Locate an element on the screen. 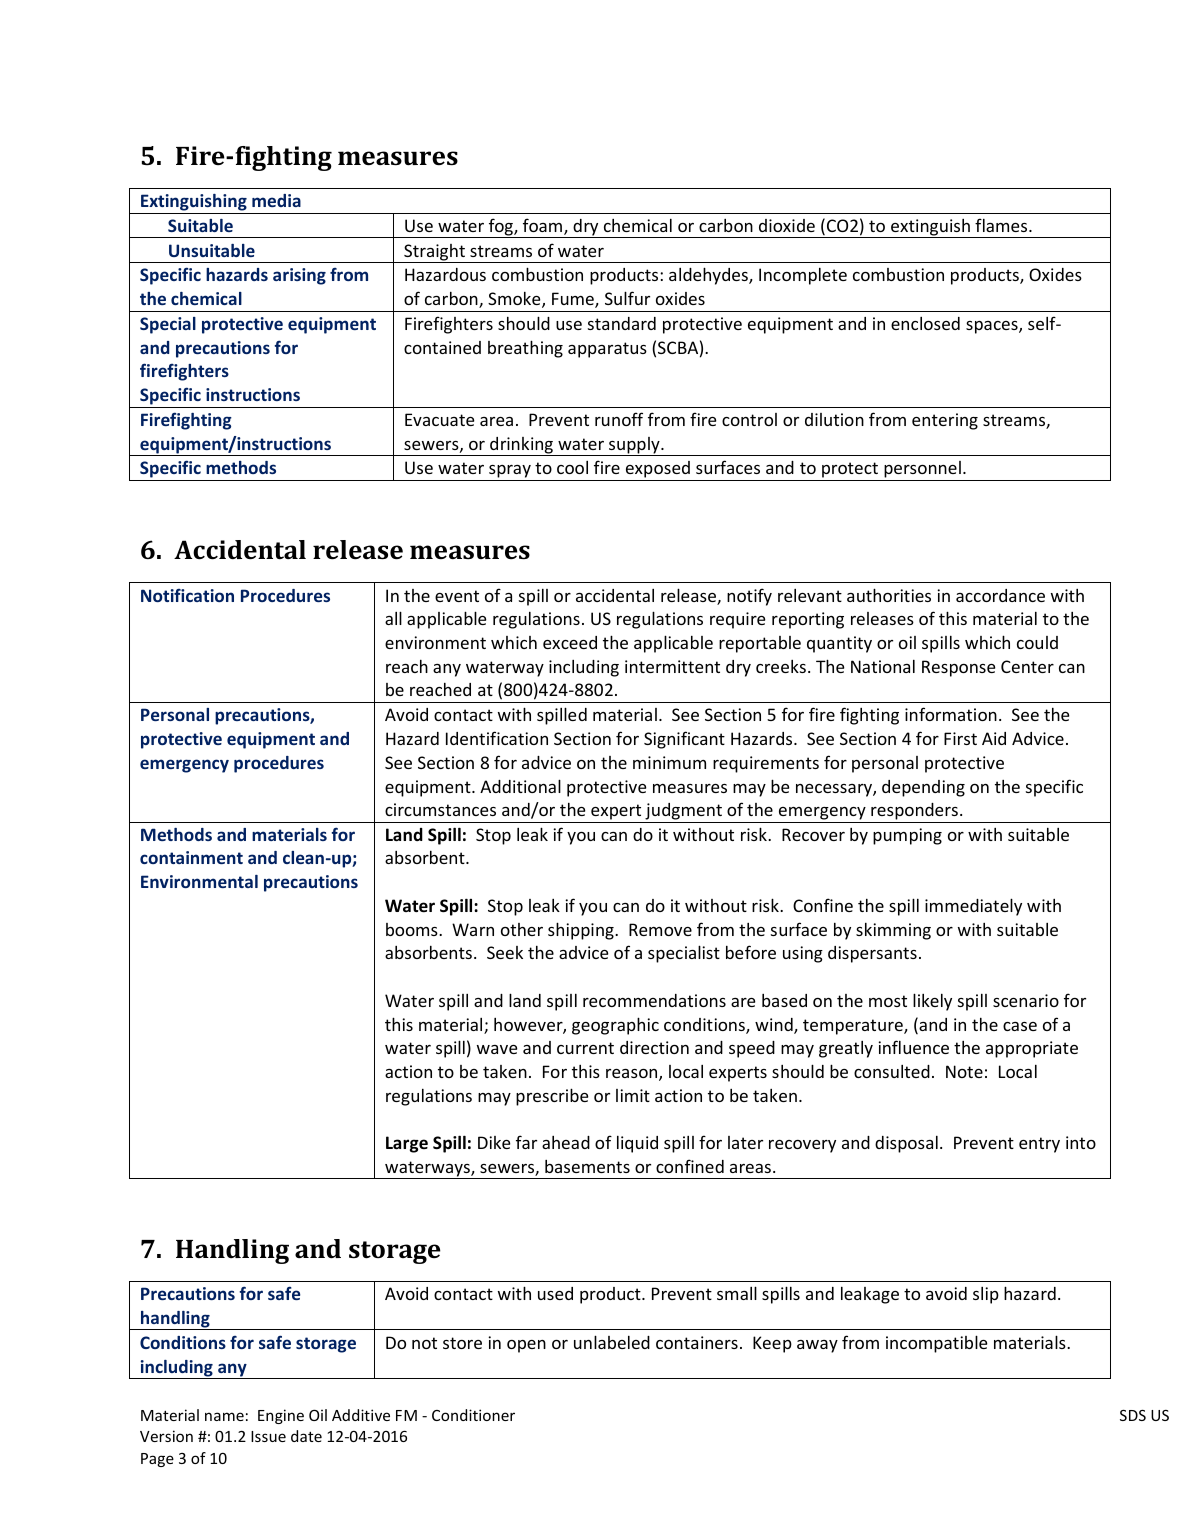  could is located at coordinates (1037, 642).
